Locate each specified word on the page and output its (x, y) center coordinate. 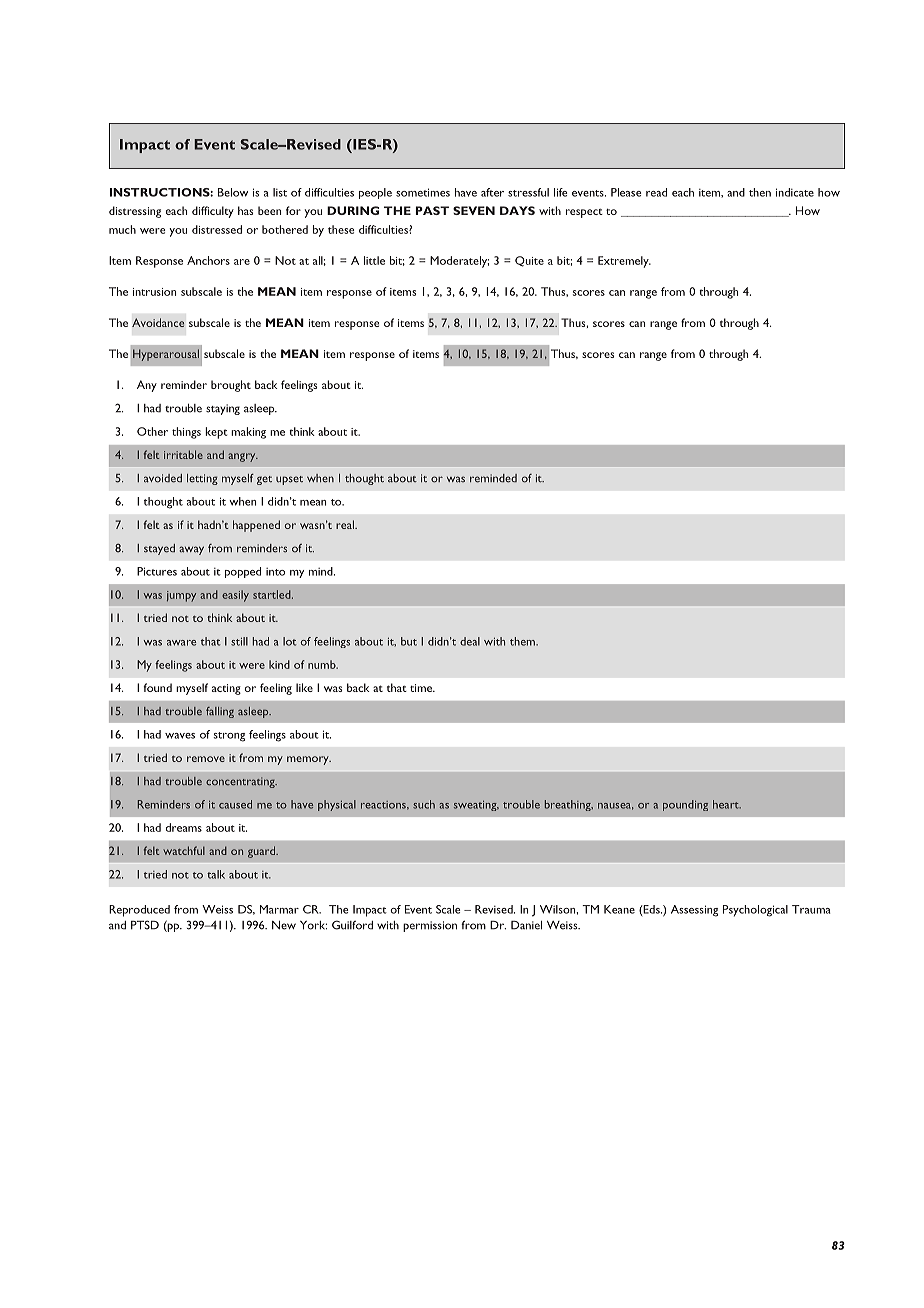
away (191, 550)
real (346, 524)
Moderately (459, 262)
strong (229, 737)
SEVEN (474, 210)
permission (430, 926)
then (760, 192)
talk (216, 874)
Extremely (624, 262)
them (523, 641)
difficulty (213, 212)
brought (231, 386)
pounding (685, 805)
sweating (476, 806)
